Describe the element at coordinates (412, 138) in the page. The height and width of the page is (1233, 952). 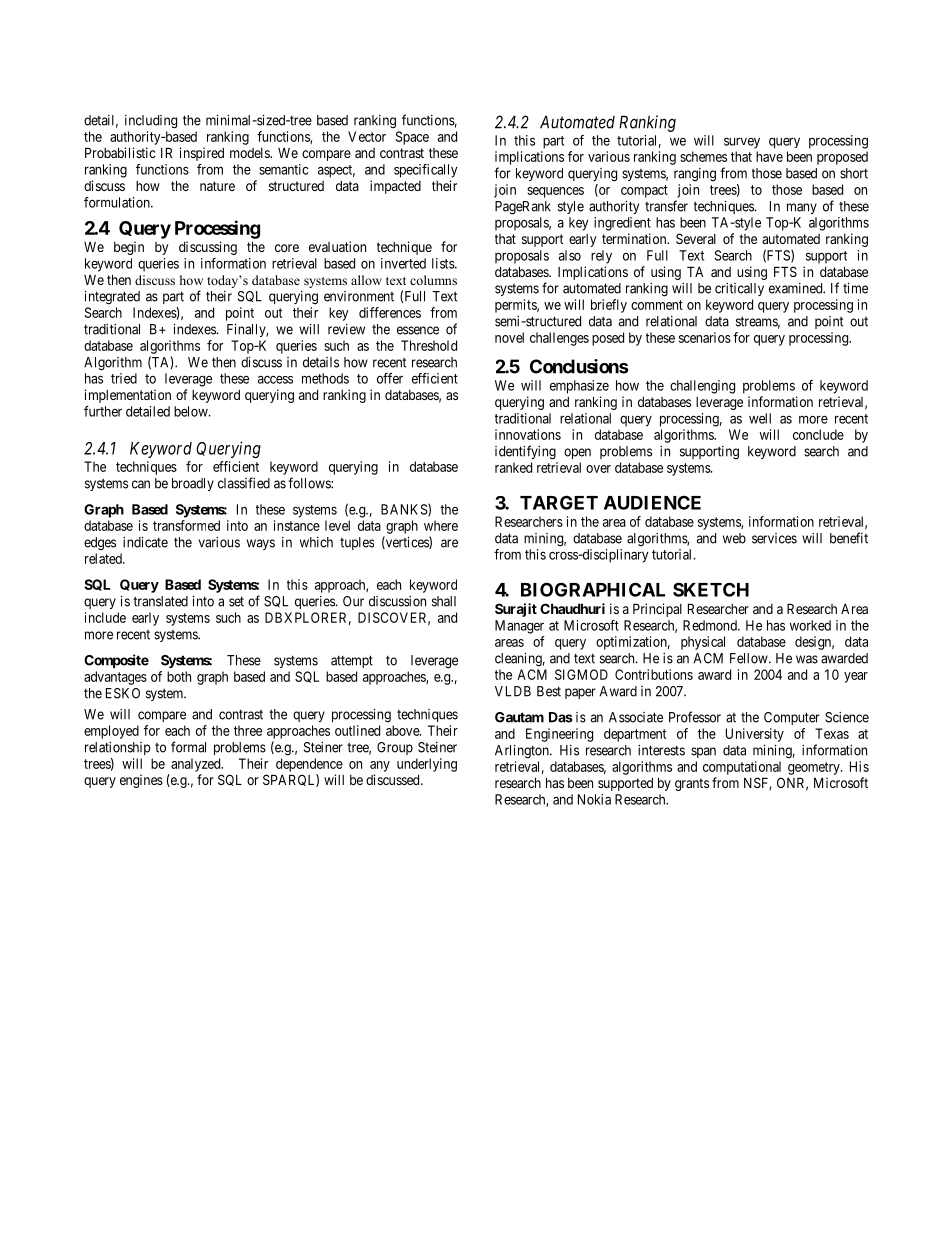
I see `Space` at that location.
